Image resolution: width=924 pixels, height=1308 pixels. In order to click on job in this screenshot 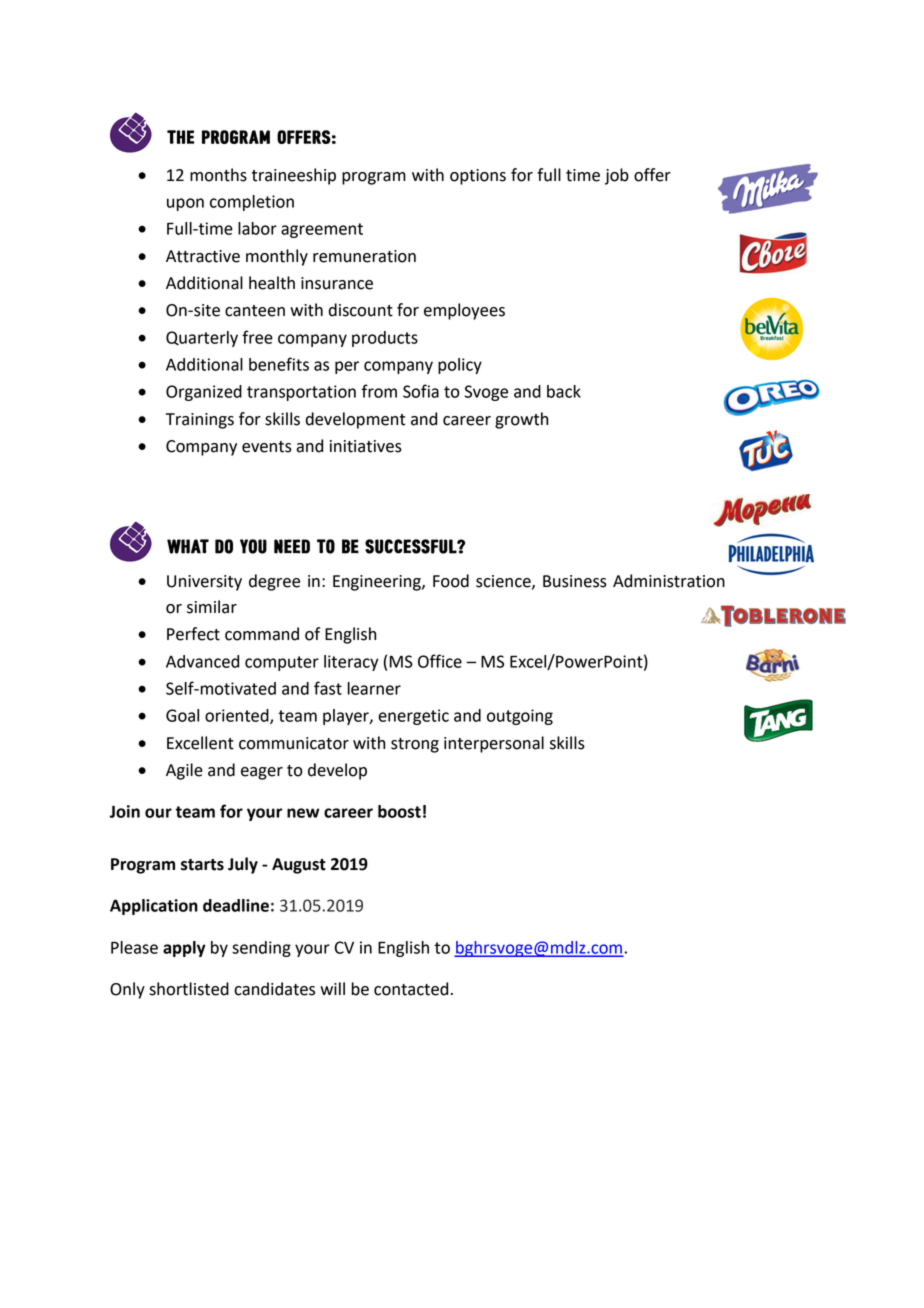, I will do `click(617, 176)`.
